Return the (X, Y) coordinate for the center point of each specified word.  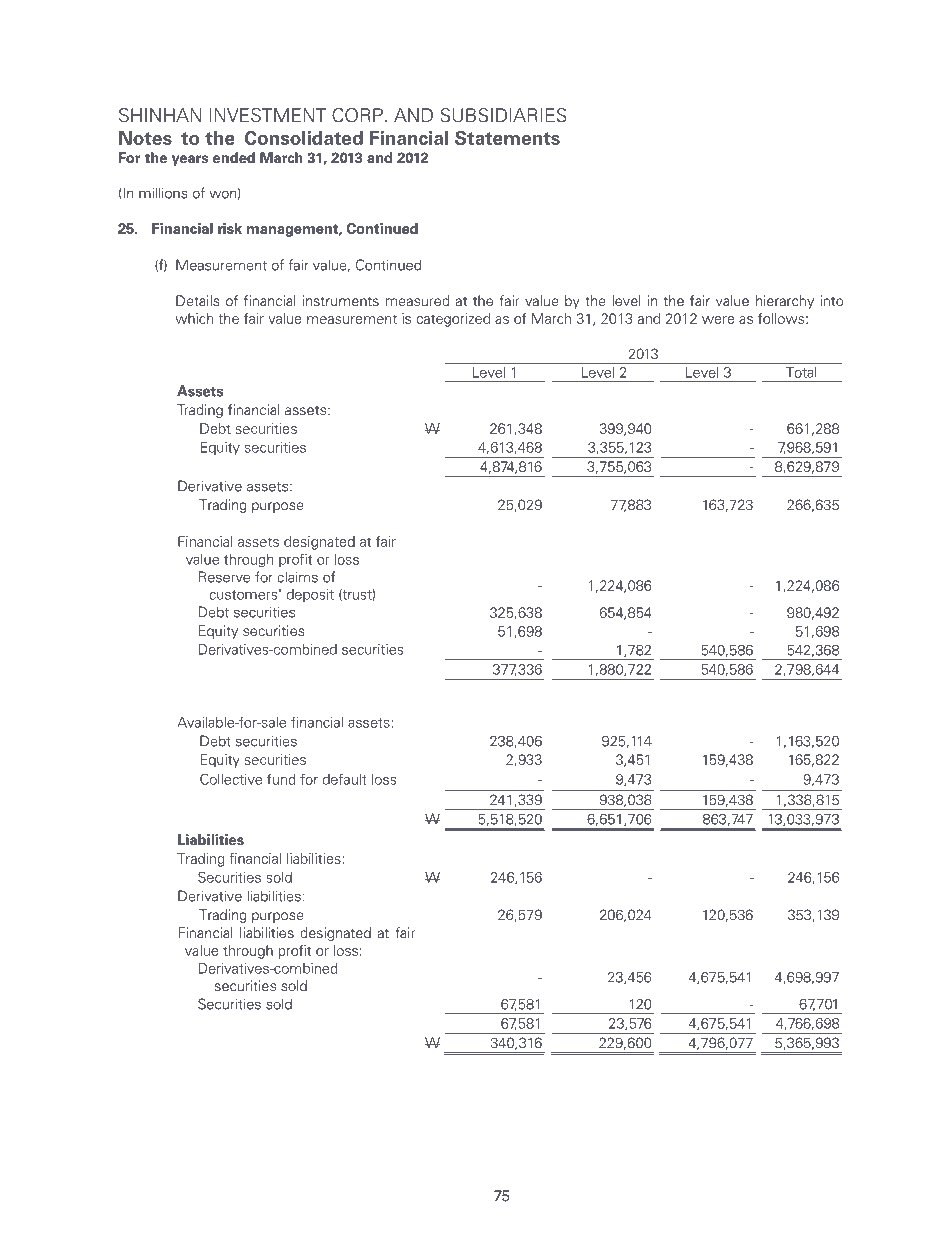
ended (234, 158)
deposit (310, 595)
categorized (453, 320)
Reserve (224, 577)
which (194, 318)
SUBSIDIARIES (503, 115)
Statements (507, 138)
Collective (231, 779)
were (718, 320)
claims (297, 577)
